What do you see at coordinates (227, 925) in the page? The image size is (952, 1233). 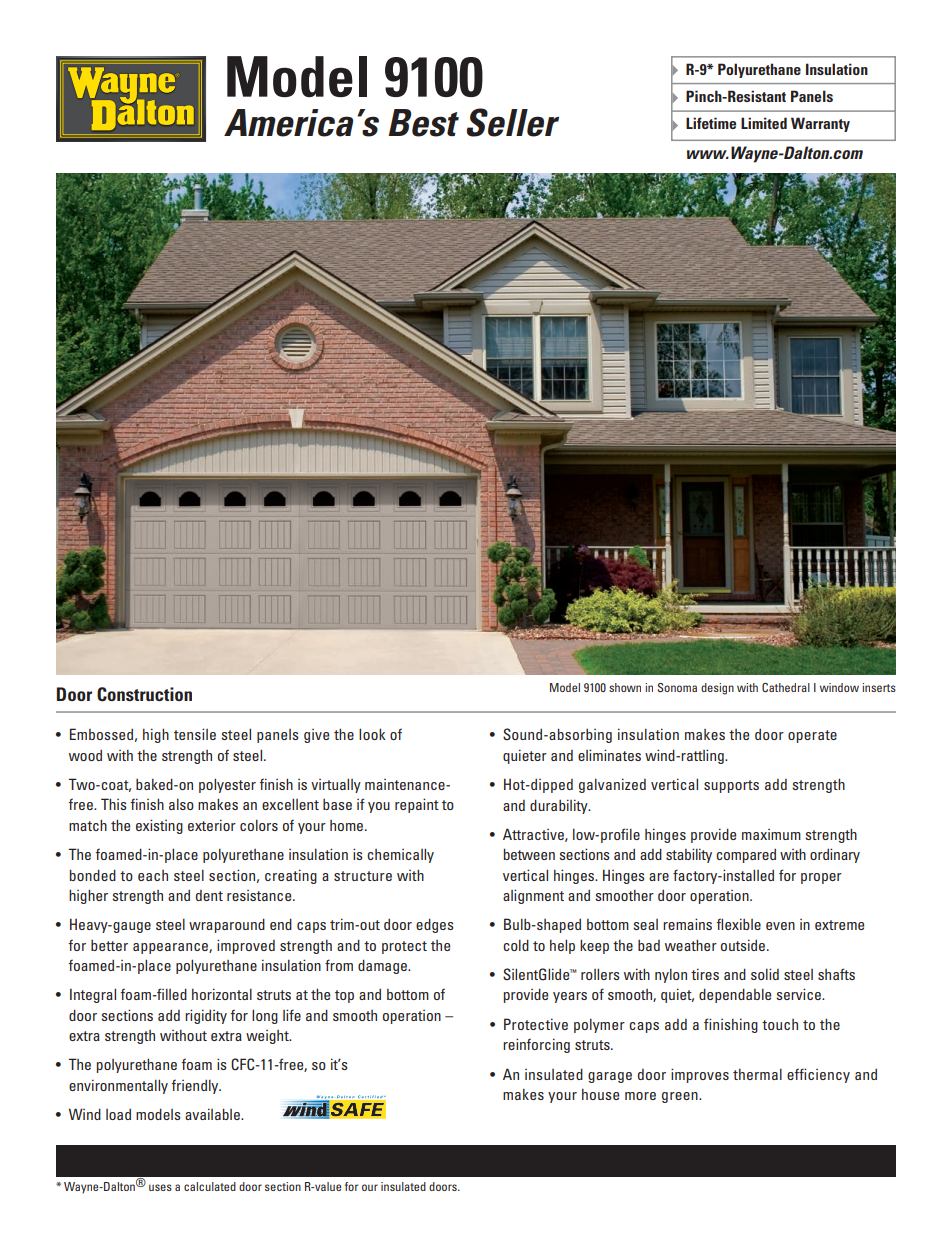 I see `wraparound` at bounding box center [227, 925].
